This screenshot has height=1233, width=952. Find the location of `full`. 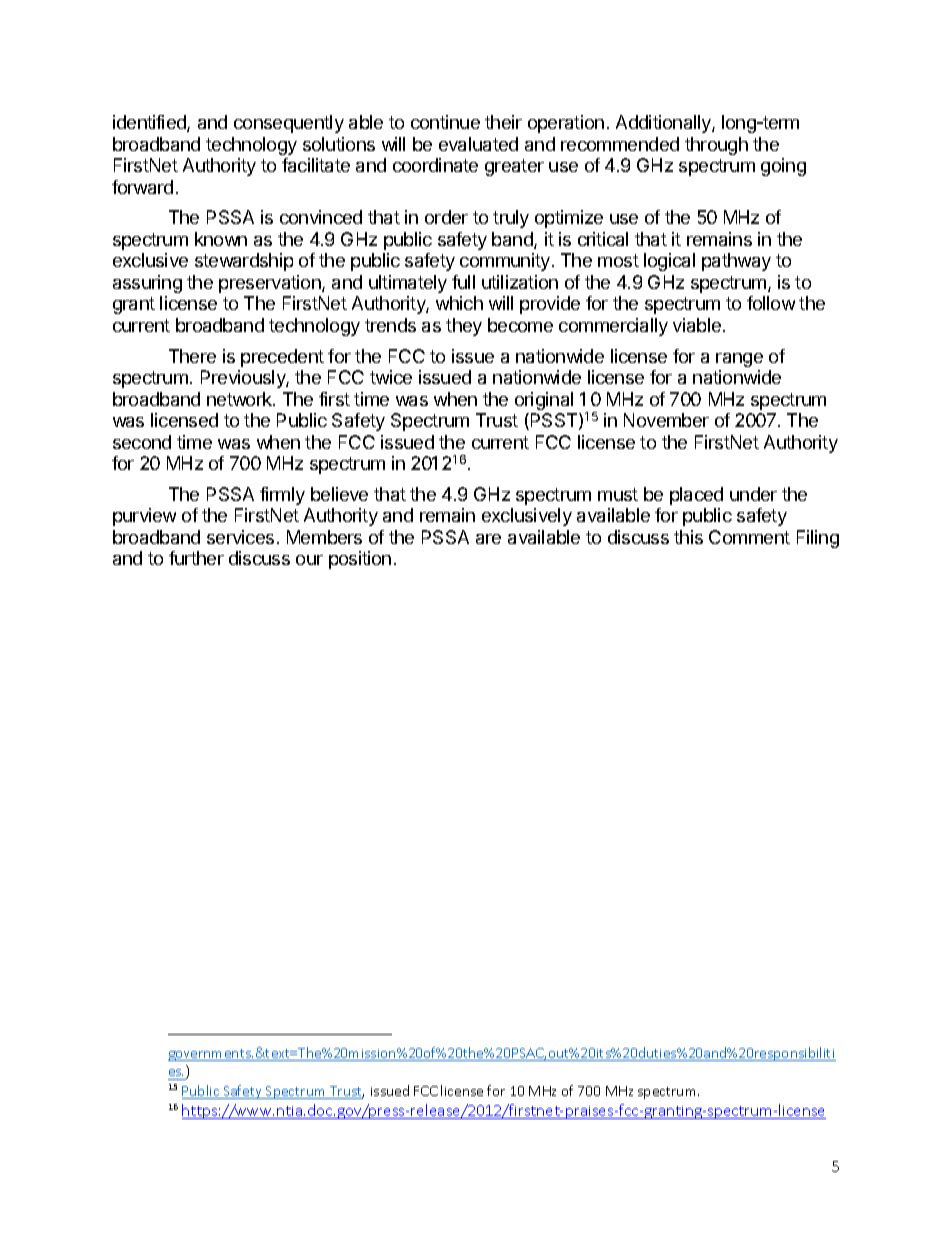

full is located at coordinates (463, 282).
